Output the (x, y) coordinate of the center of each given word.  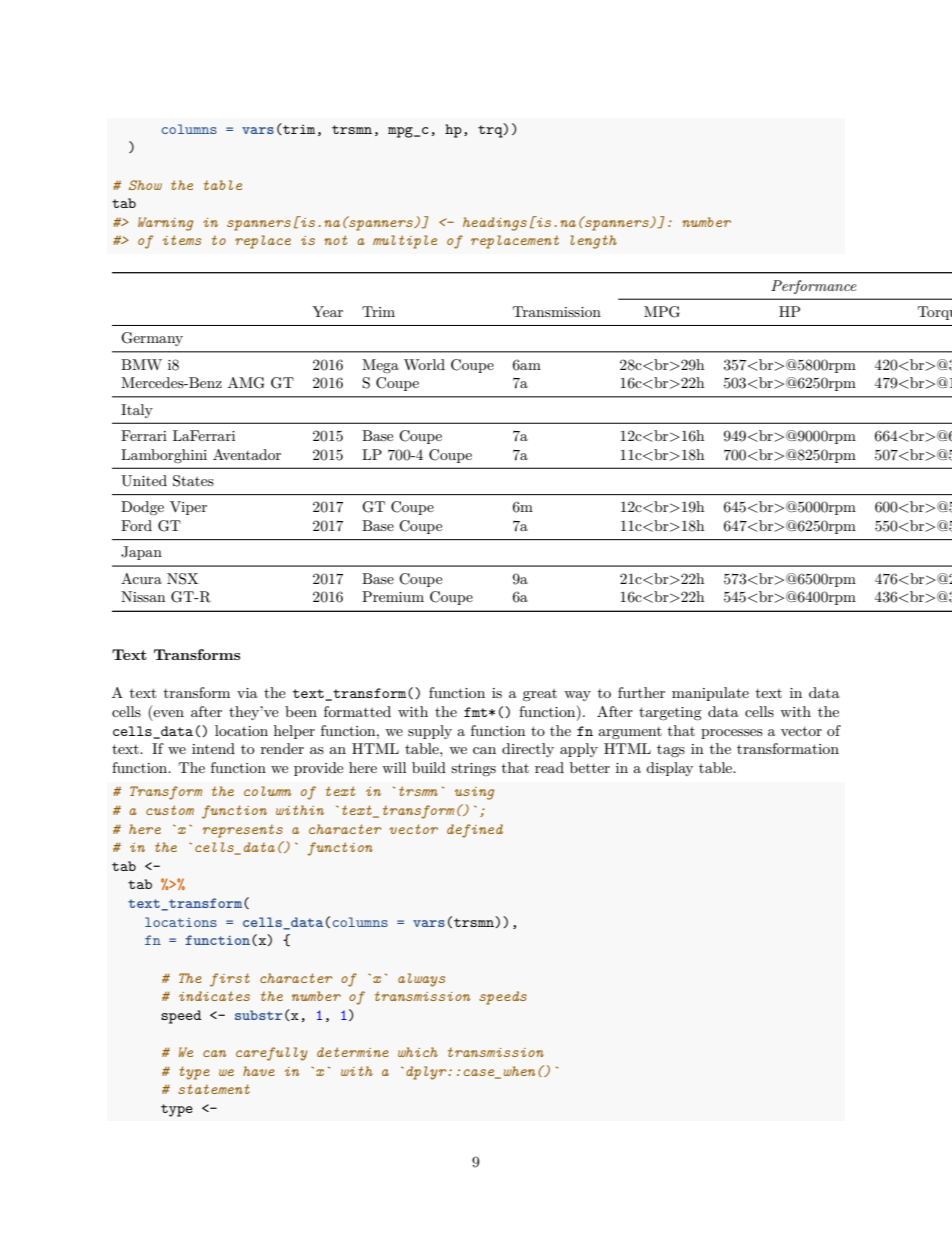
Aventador (247, 454)
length (593, 242)
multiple (405, 242)
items (182, 240)
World (424, 364)
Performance (814, 287)
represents (243, 831)
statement (214, 1089)
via (247, 693)
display (669, 769)
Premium (393, 596)
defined (475, 831)
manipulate (710, 694)
